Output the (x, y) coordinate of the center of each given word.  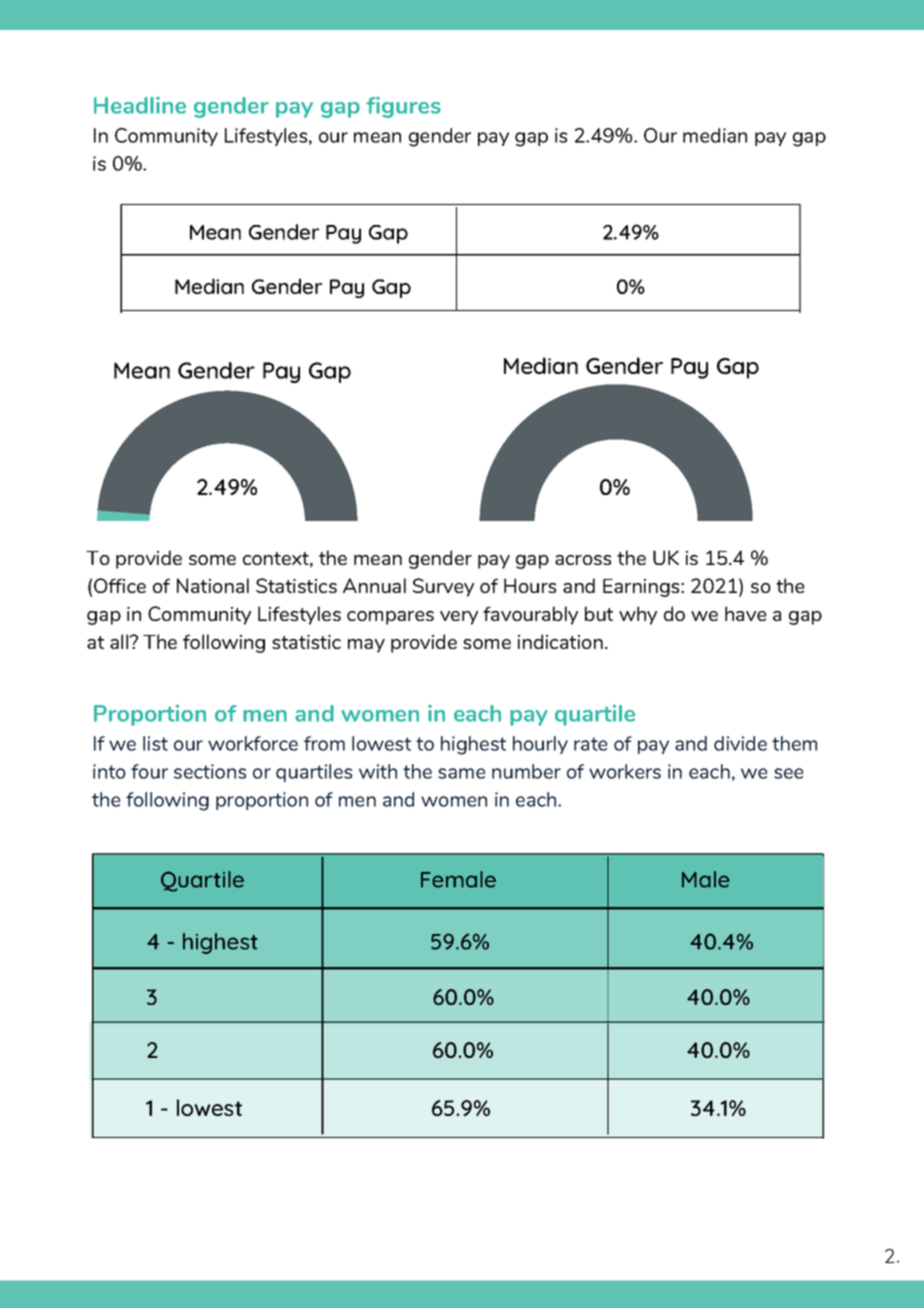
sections (210, 771)
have (745, 613)
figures (403, 107)
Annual (374, 585)
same (461, 773)
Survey (443, 587)
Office (120, 585)
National (213, 585)
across (583, 560)
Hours (530, 585)
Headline (140, 105)
